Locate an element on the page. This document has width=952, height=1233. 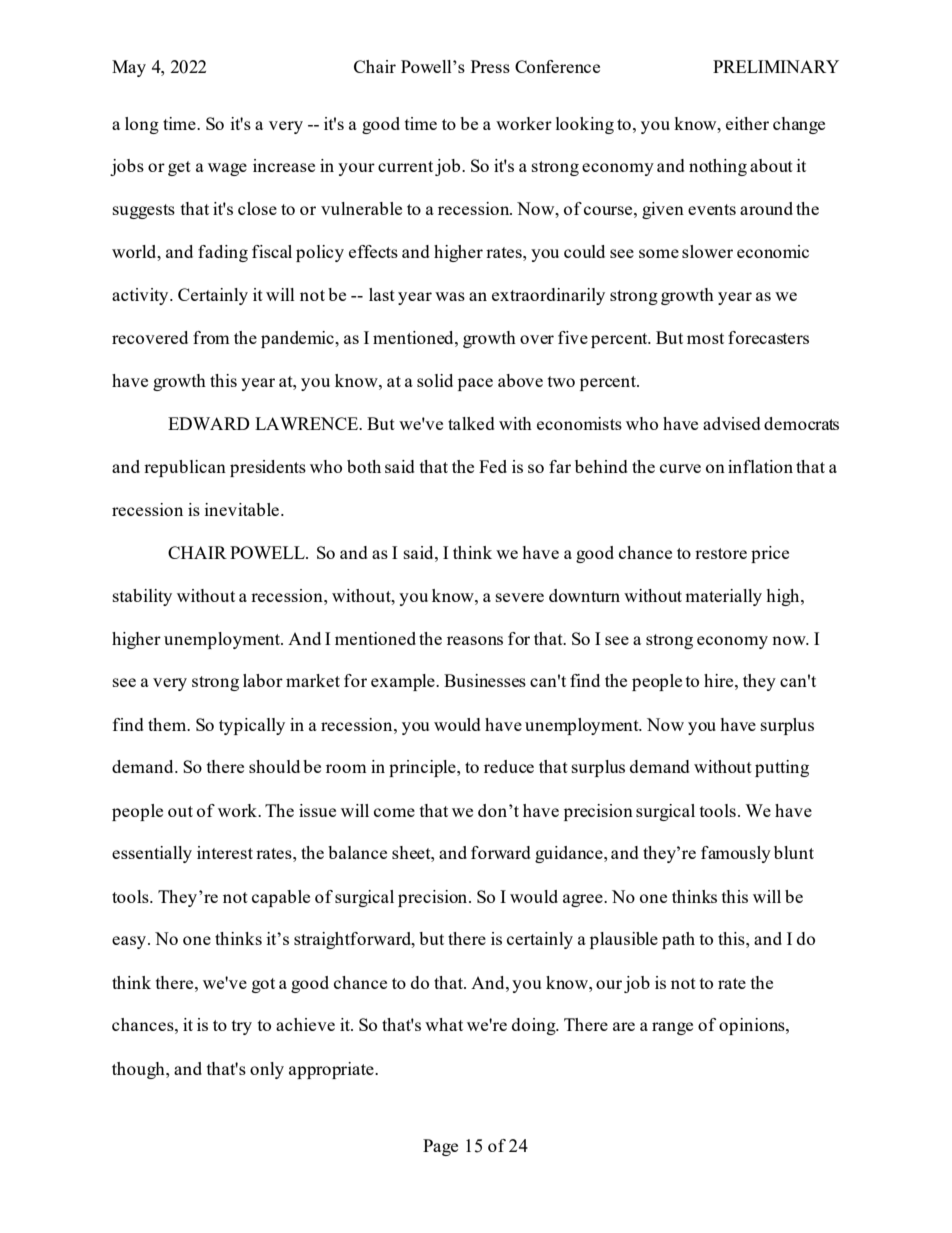
agree is located at coordinates (584, 900).
